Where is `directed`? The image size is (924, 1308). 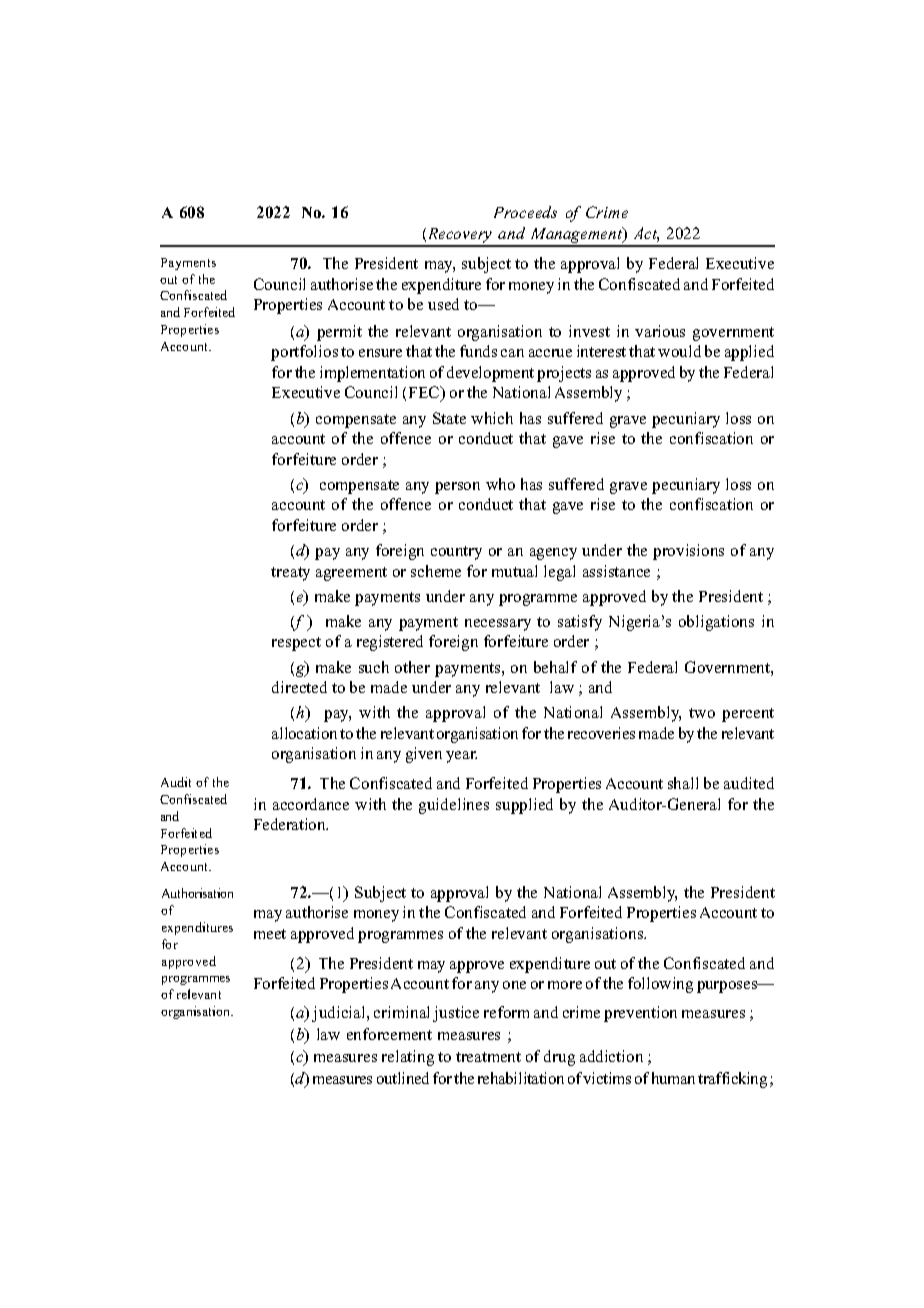 directed is located at coordinates (299, 687).
